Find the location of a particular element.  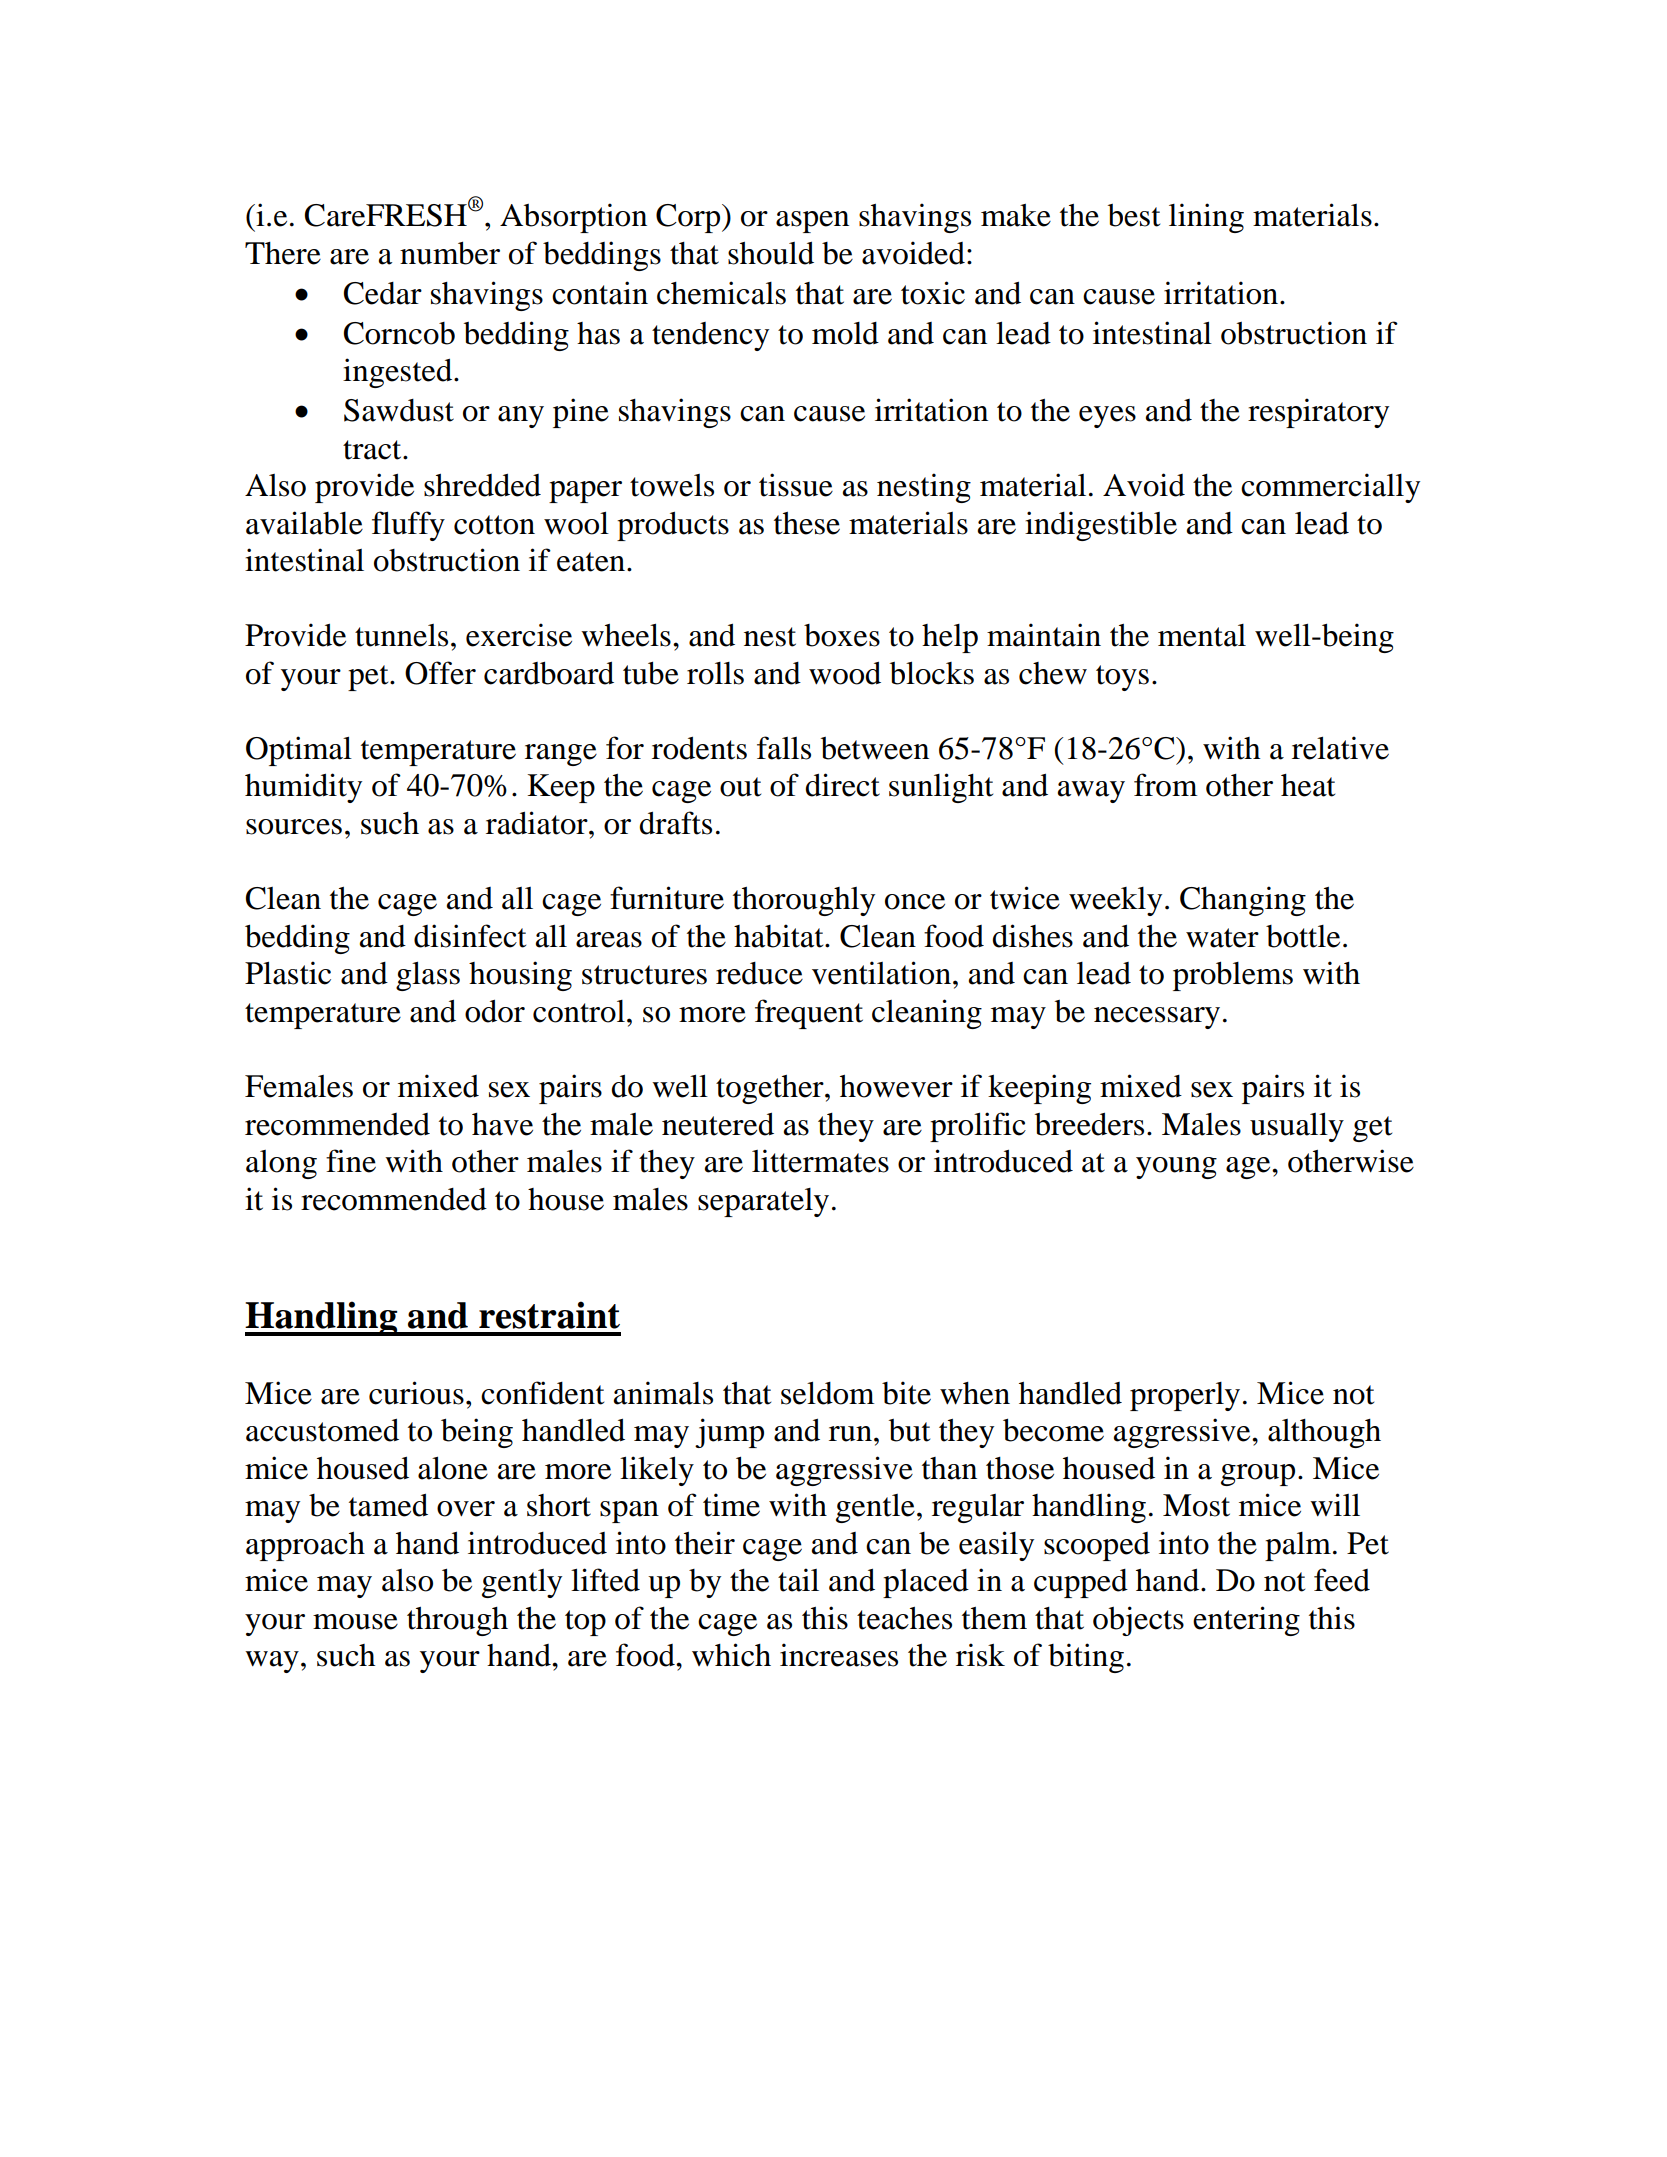

young is located at coordinates (1176, 1168).
